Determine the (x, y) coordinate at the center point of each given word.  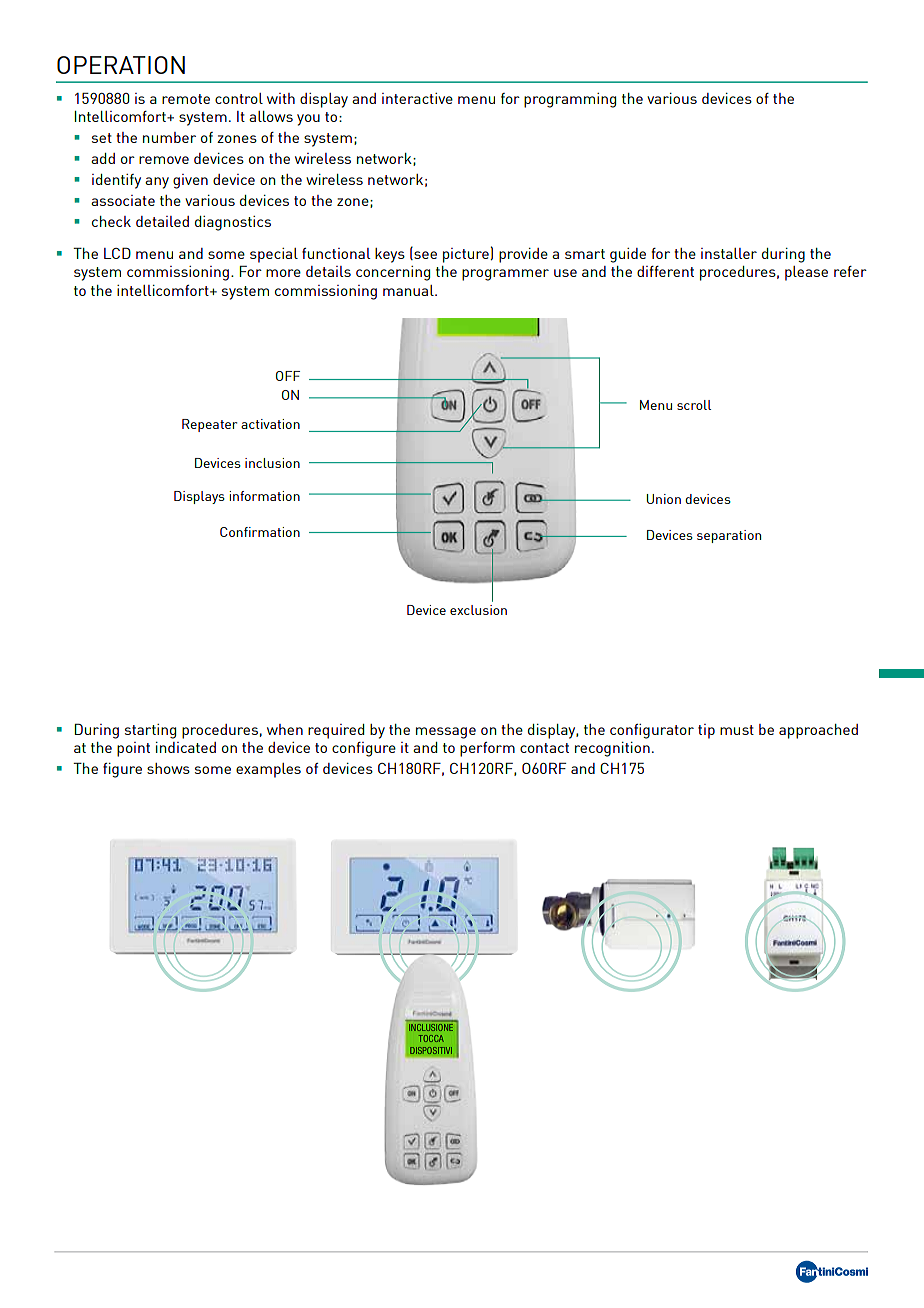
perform (487, 749)
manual (409, 290)
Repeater (210, 425)
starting (150, 731)
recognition (612, 749)
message (446, 733)
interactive (417, 98)
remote (186, 99)
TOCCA (431, 1038)
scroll (694, 405)
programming (570, 100)
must (737, 730)
